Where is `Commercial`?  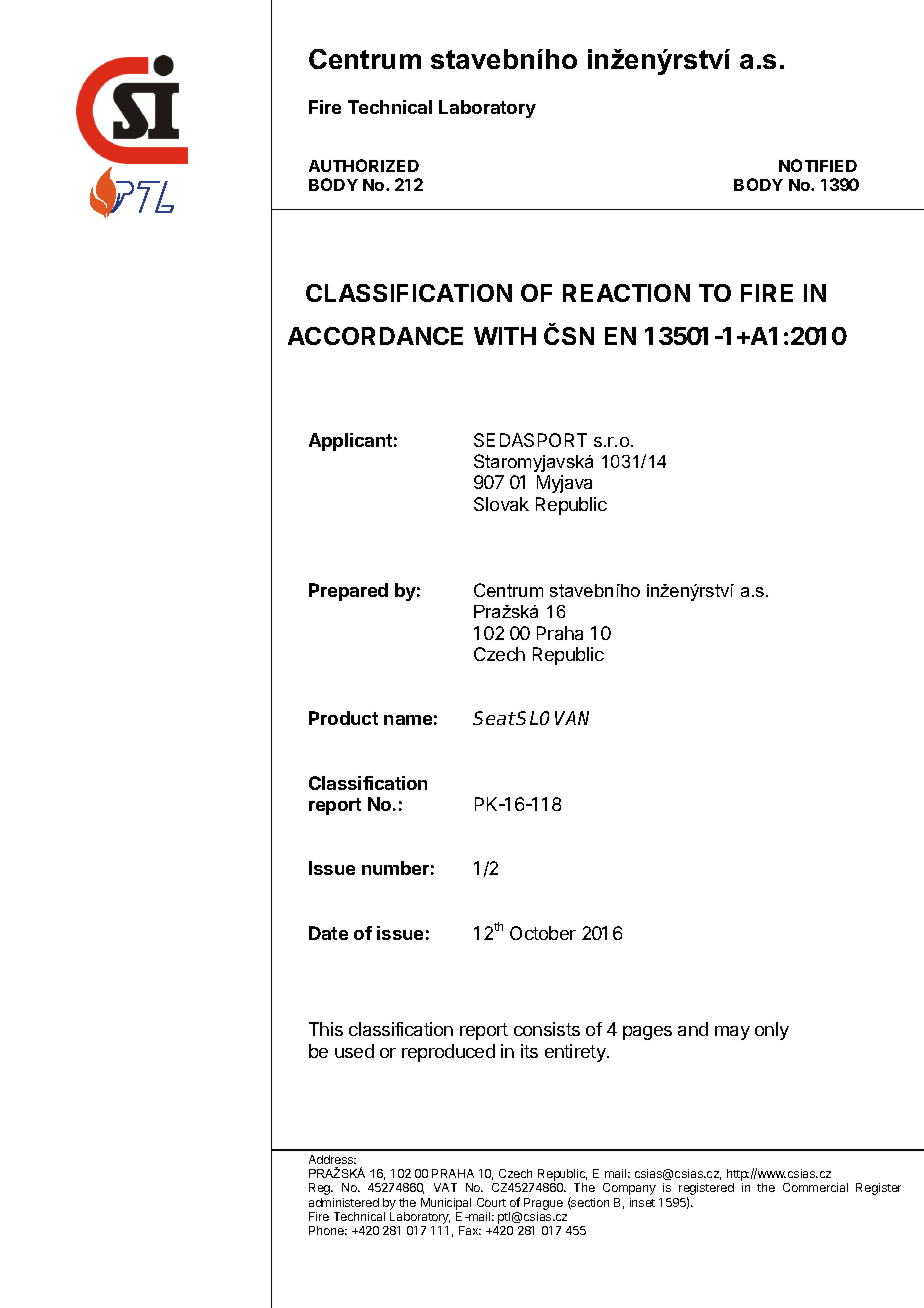 Commercial is located at coordinates (815, 1187).
